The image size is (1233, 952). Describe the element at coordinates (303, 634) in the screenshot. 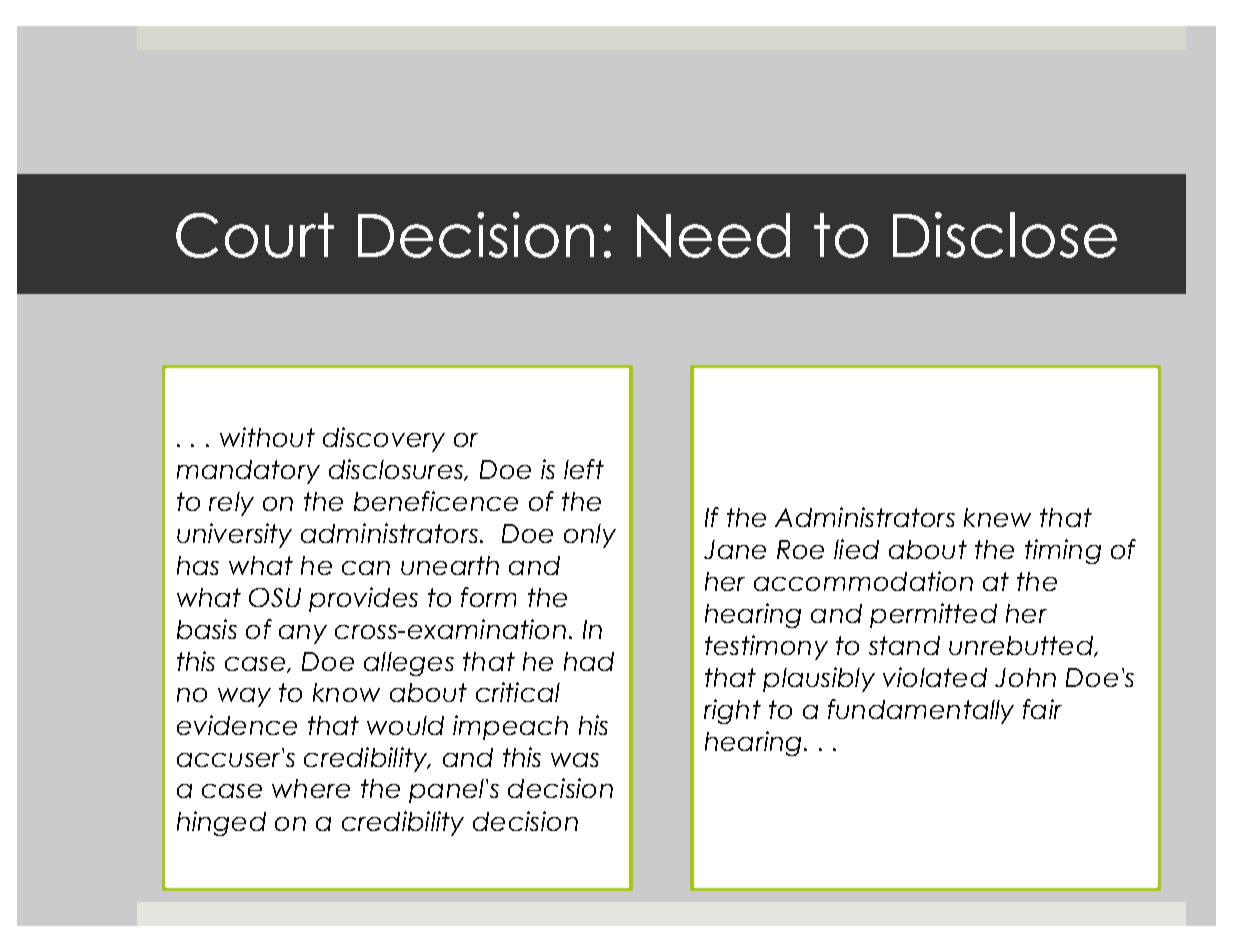

I see `any` at that location.
